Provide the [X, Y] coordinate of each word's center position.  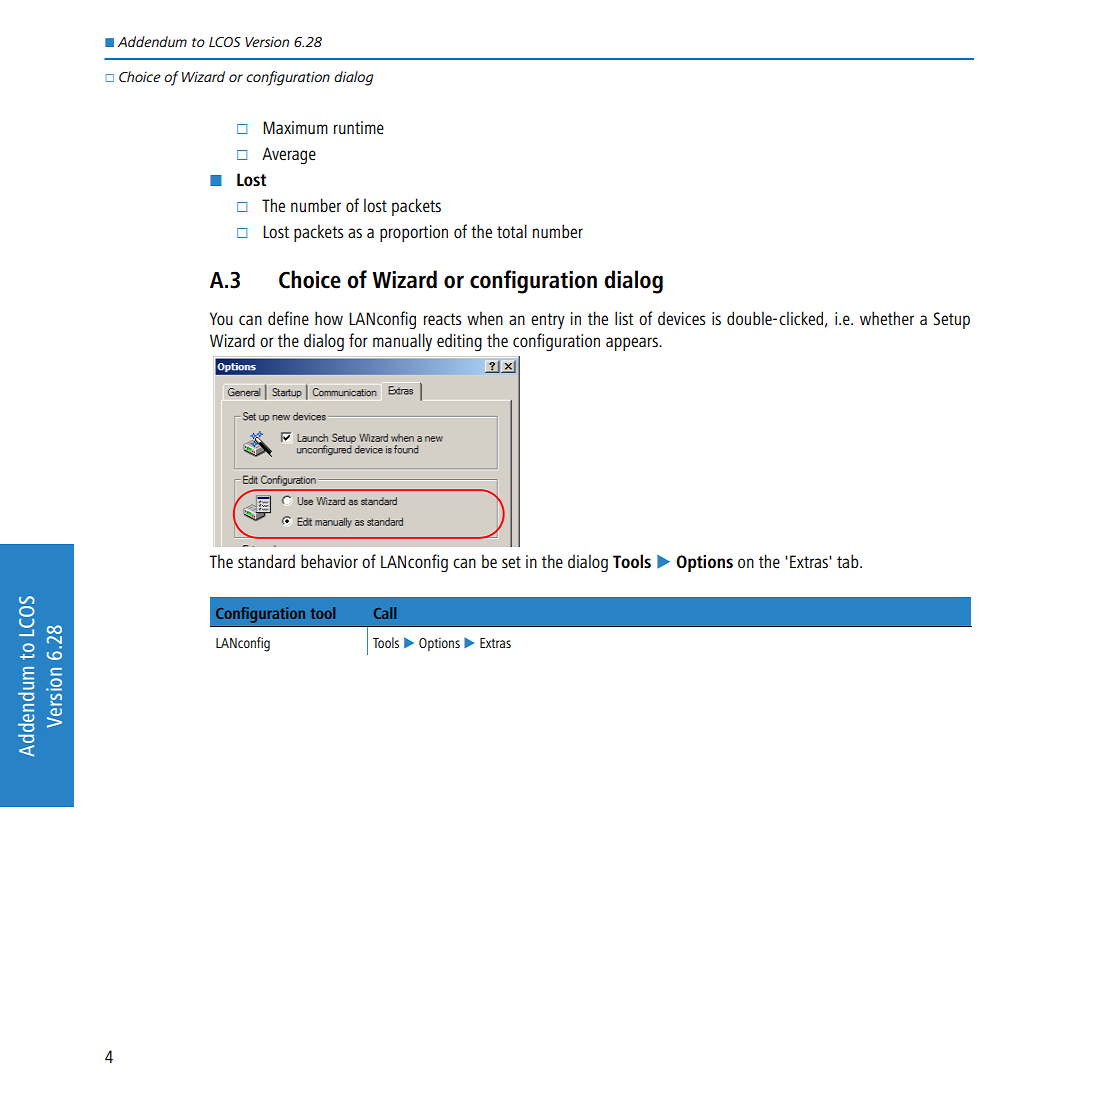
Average [289, 155]
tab [849, 561]
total [512, 231]
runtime [359, 127]
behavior [329, 561]
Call [385, 613]
